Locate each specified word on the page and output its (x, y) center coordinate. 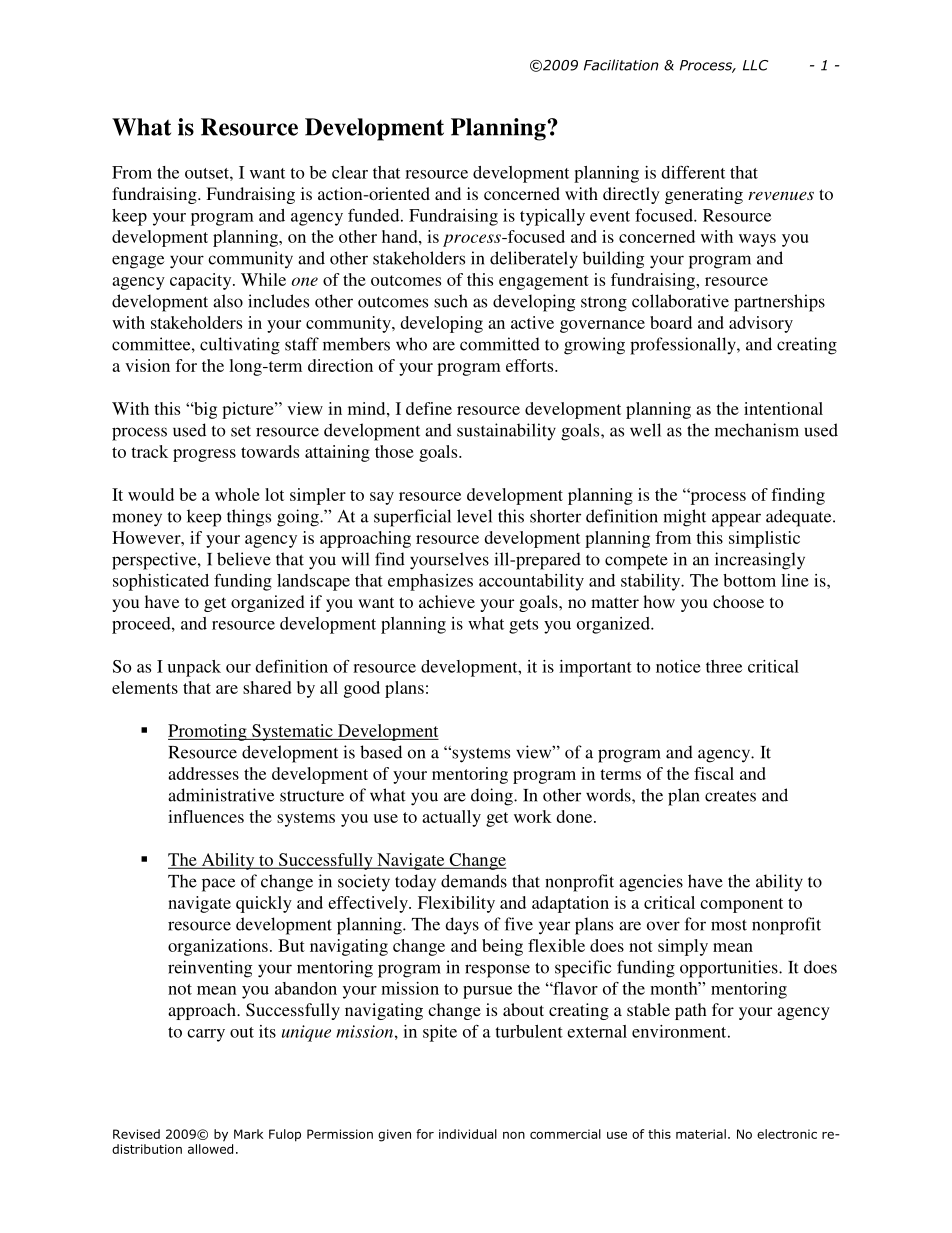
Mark (248, 1134)
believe (244, 559)
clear (350, 172)
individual (468, 1134)
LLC (755, 65)
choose (738, 601)
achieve (447, 601)
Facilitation (621, 65)
